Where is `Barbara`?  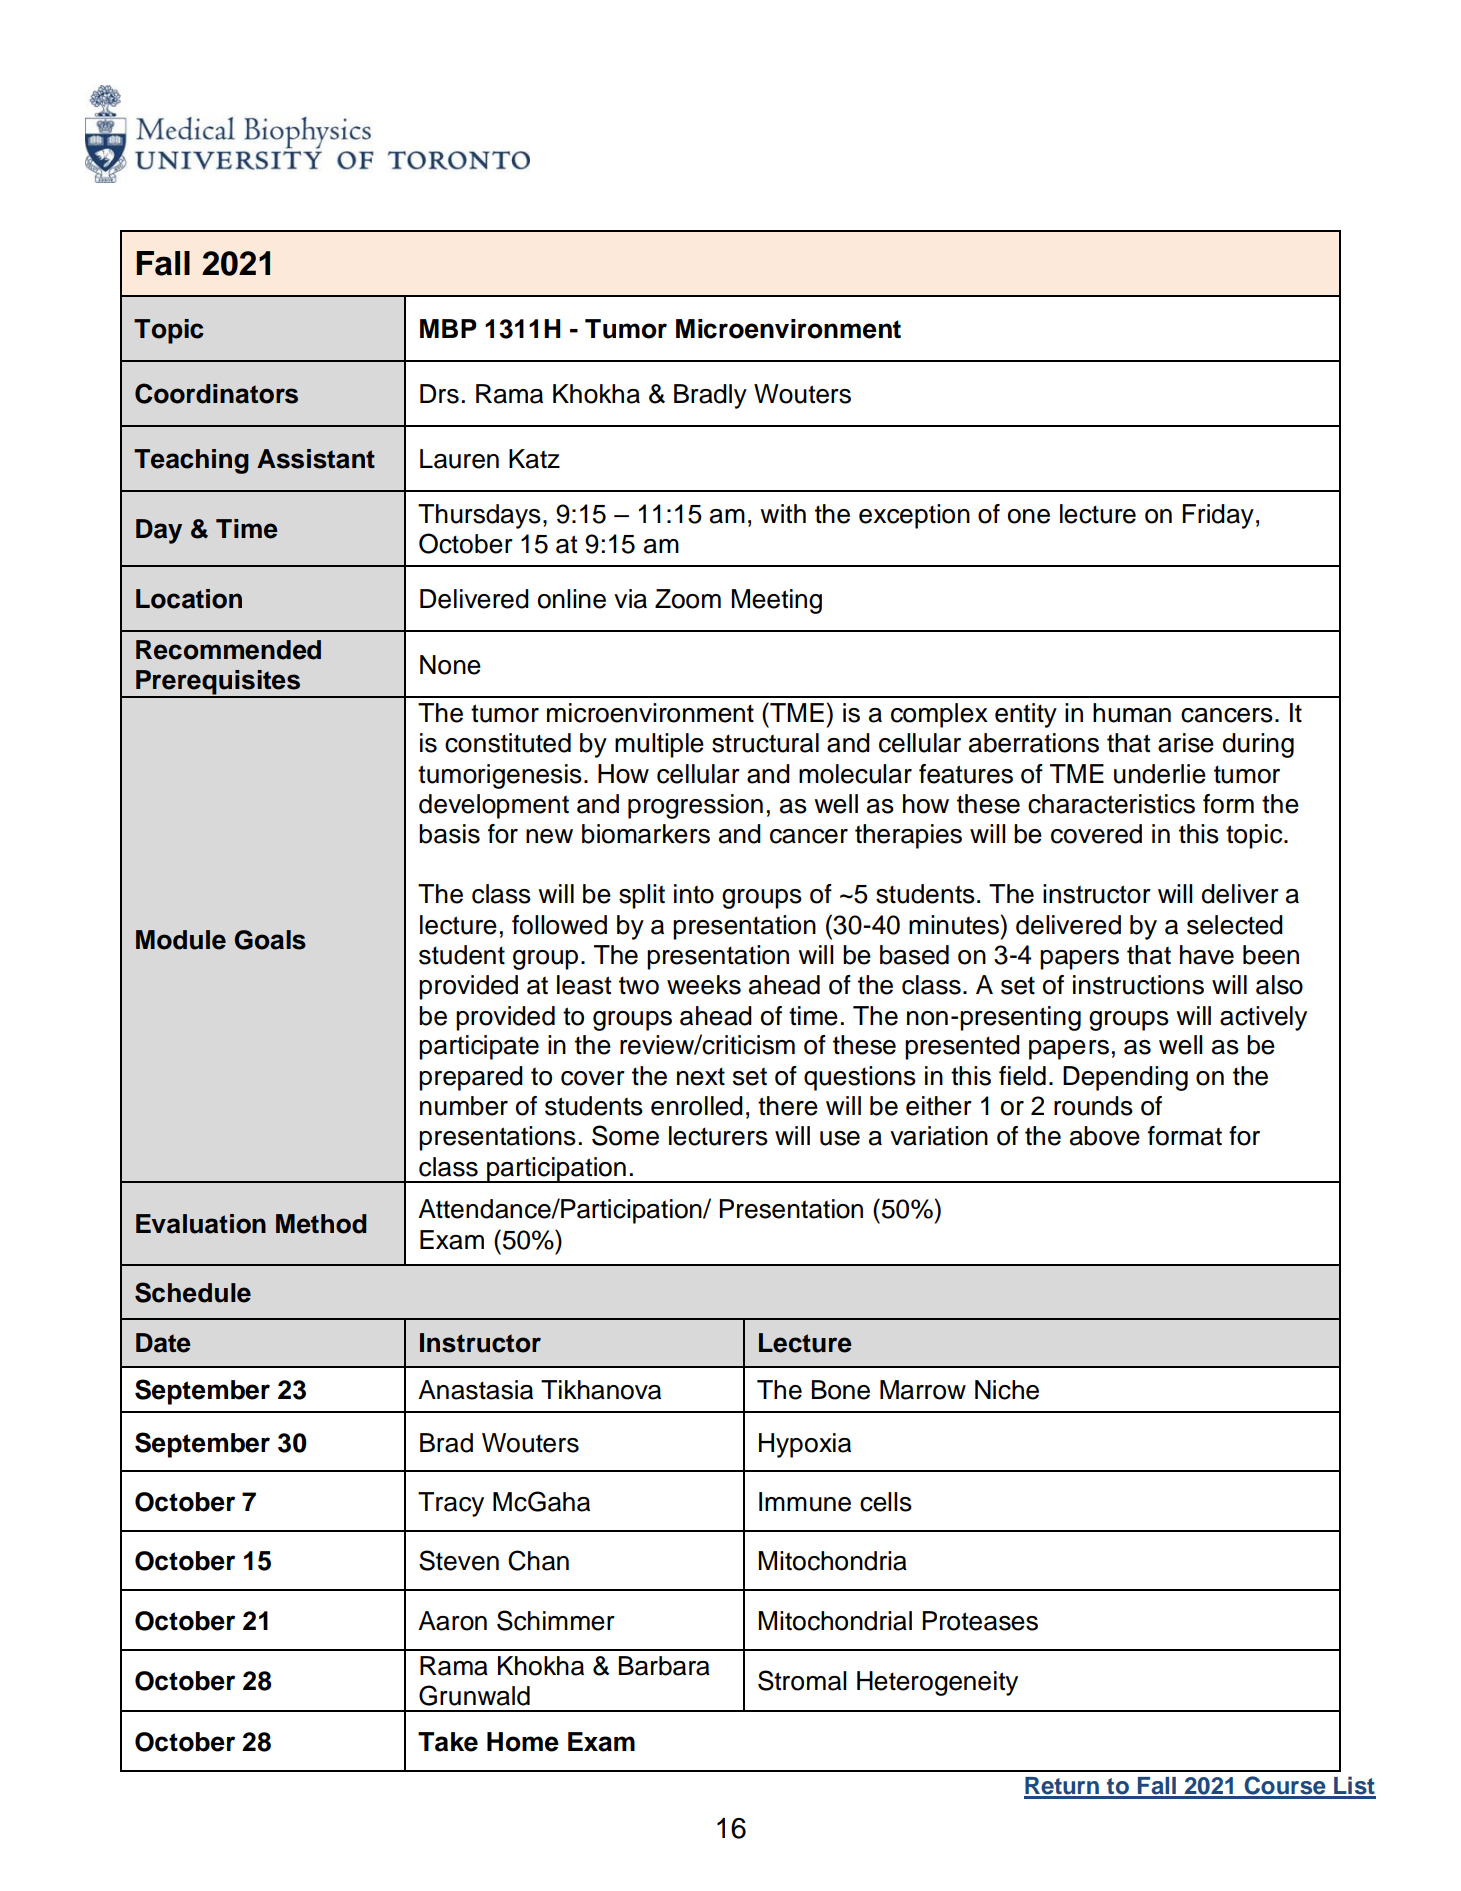 Barbara is located at coordinates (664, 1666).
